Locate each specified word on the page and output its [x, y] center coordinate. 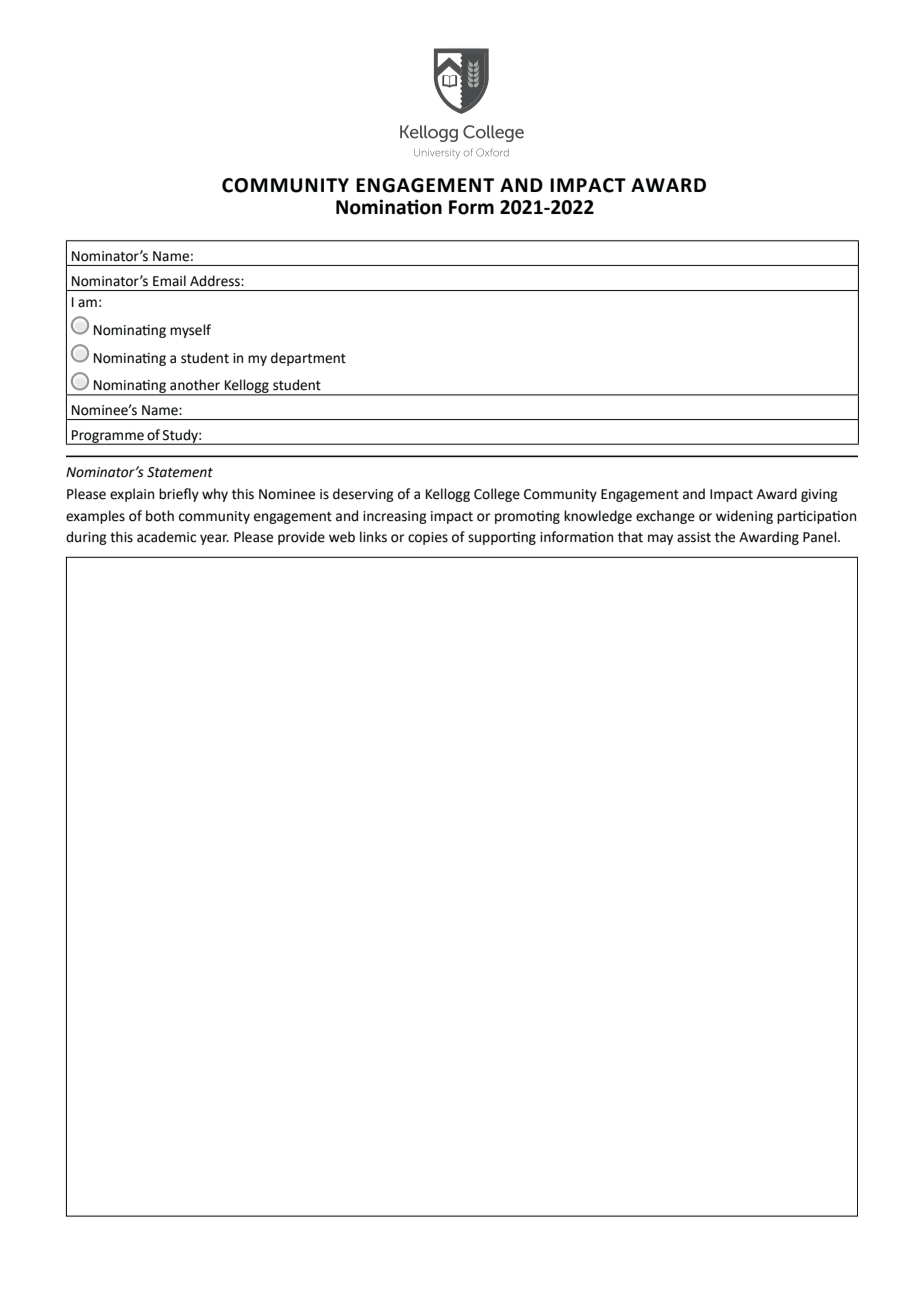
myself [190, 331]
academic [166, 537]
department [308, 359]
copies [428, 538]
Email [169, 281]
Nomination [389, 207]
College [497, 495]
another [195, 385]
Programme [108, 437]
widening [744, 517]
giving [819, 495]
